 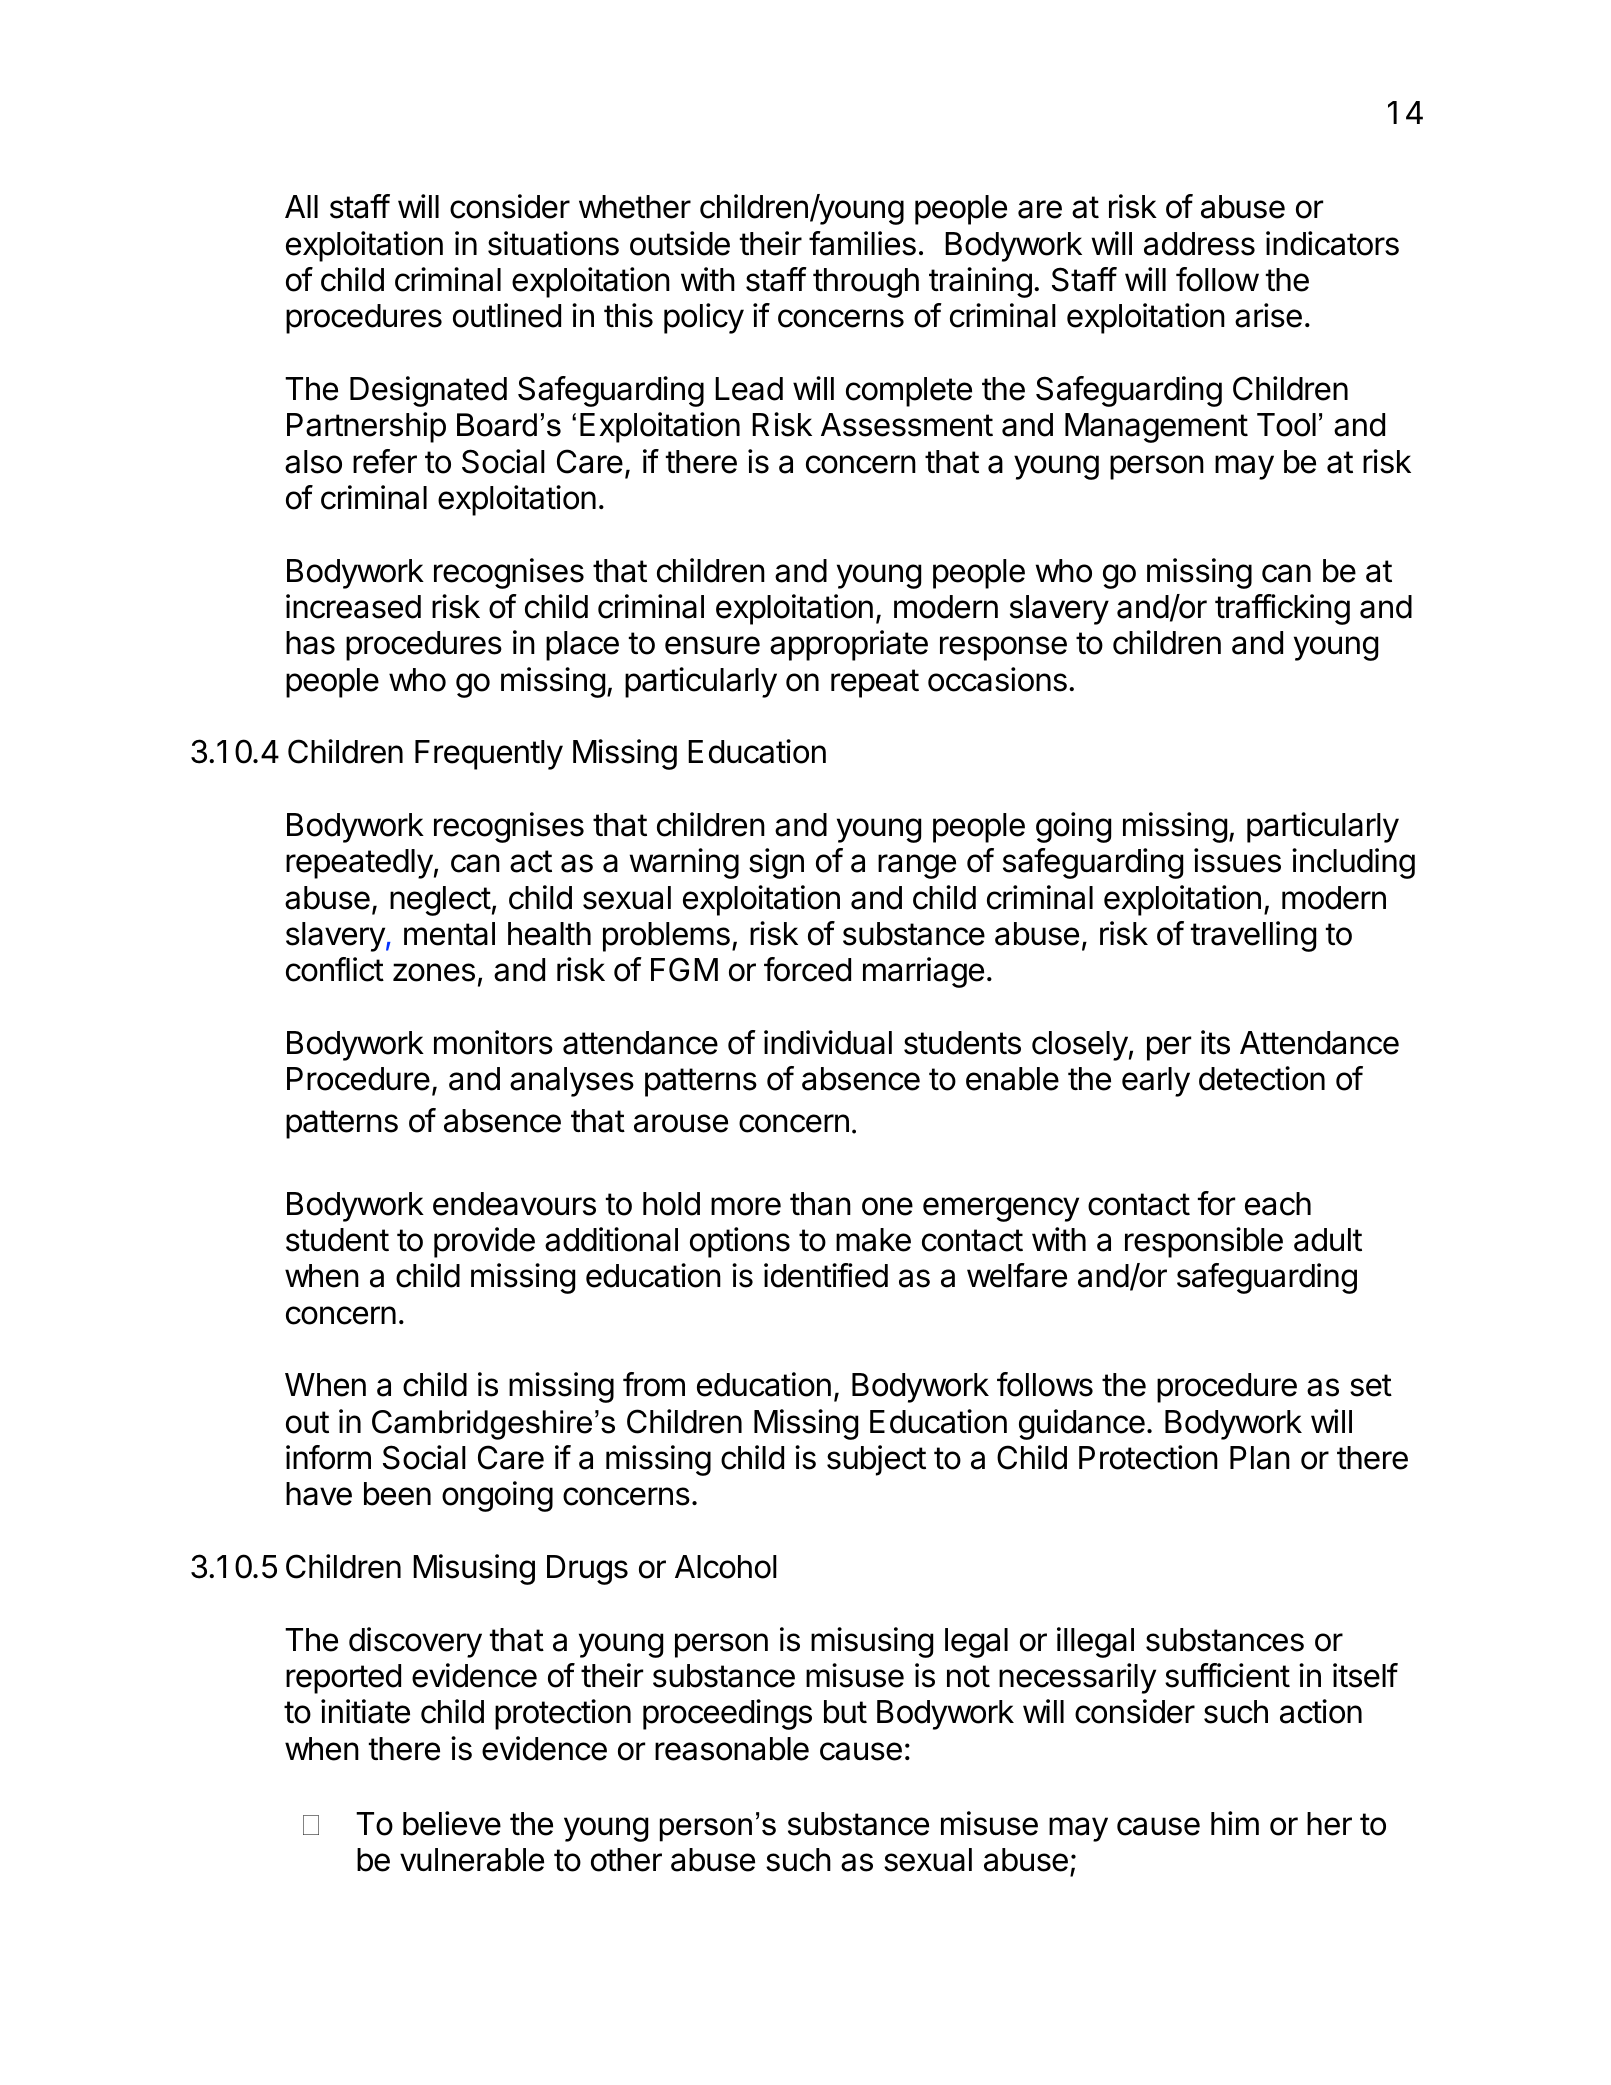 I want to click on but, so click(x=845, y=1712).
